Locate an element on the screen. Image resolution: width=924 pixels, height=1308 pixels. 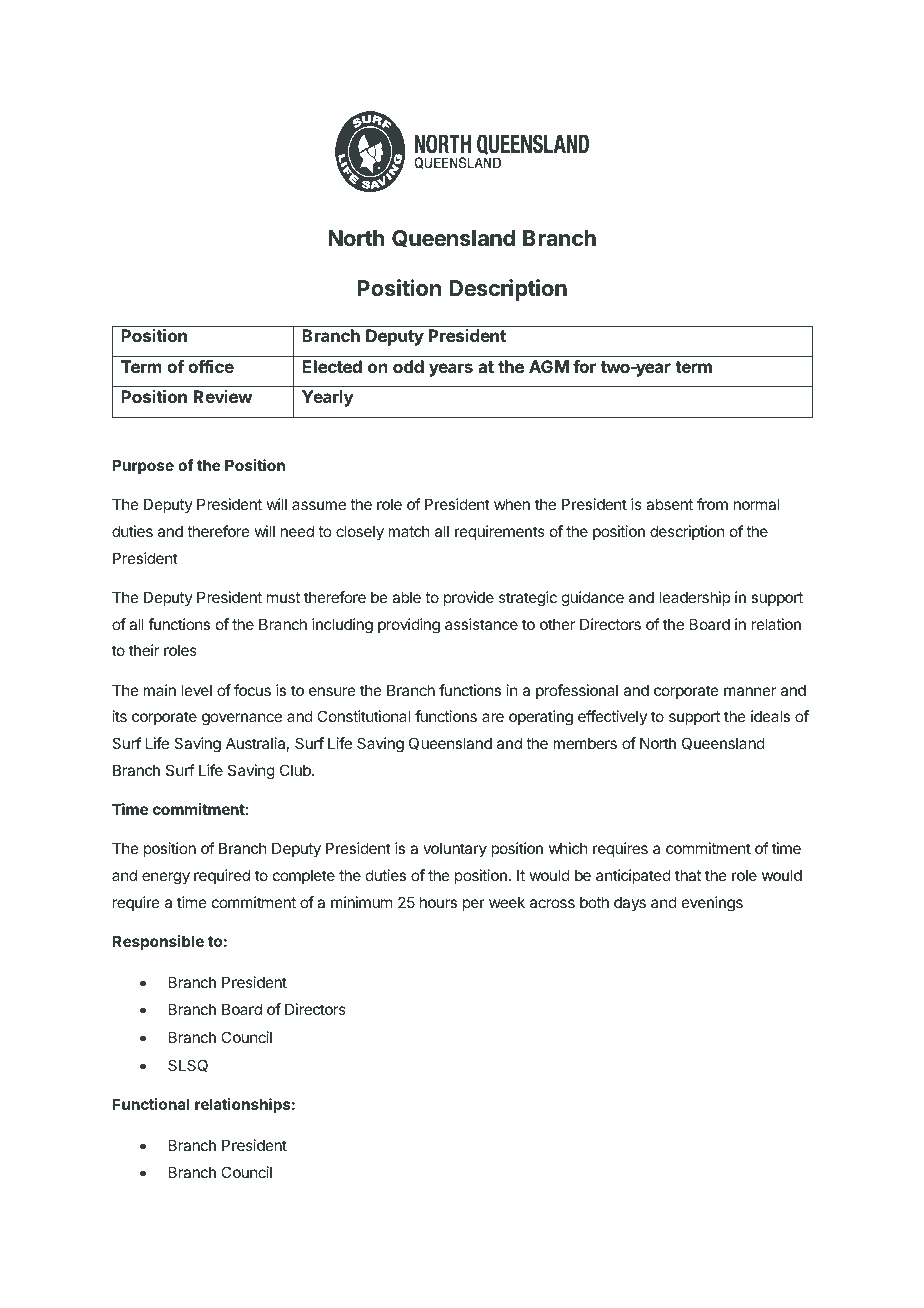
Review is located at coordinates (223, 396).
